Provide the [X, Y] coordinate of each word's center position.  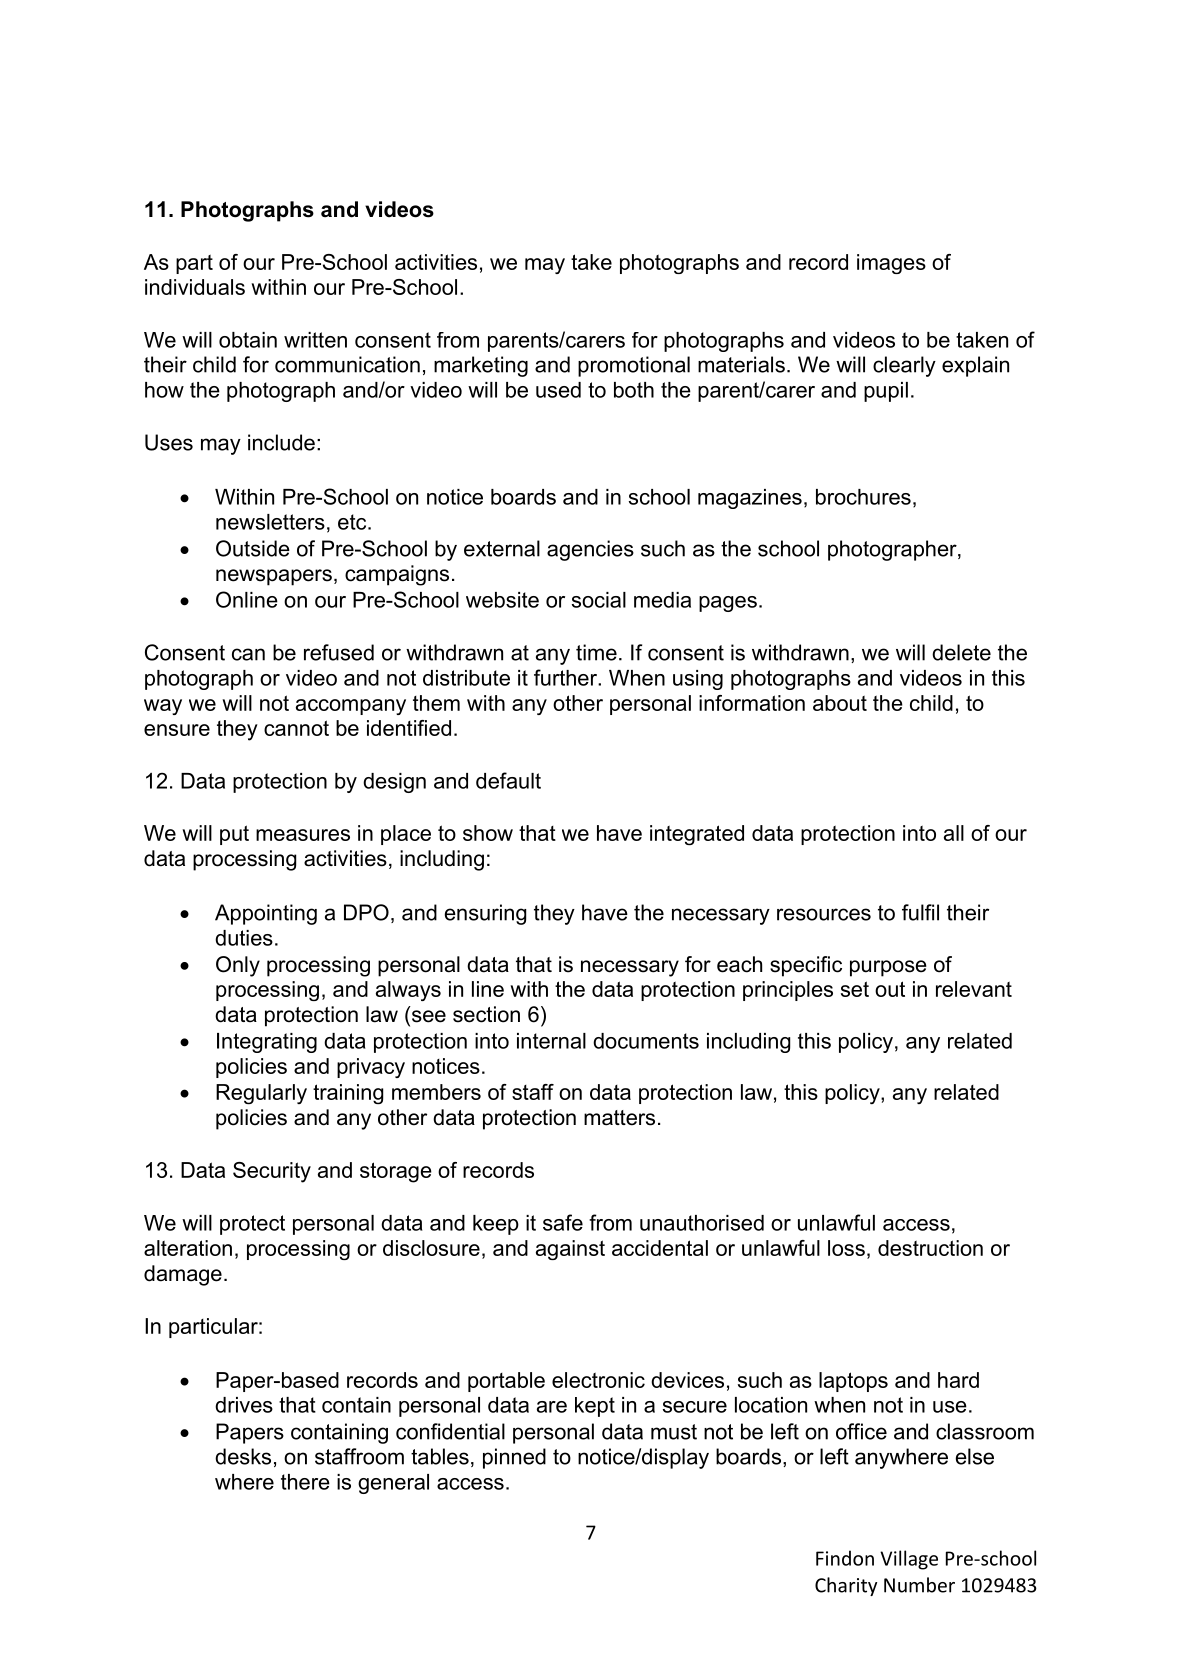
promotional [634, 366]
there [305, 1482]
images [891, 264]
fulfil [920, 912]
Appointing [266, 914]
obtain [248, 340]
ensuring [485, 914]
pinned [514, 1458]
